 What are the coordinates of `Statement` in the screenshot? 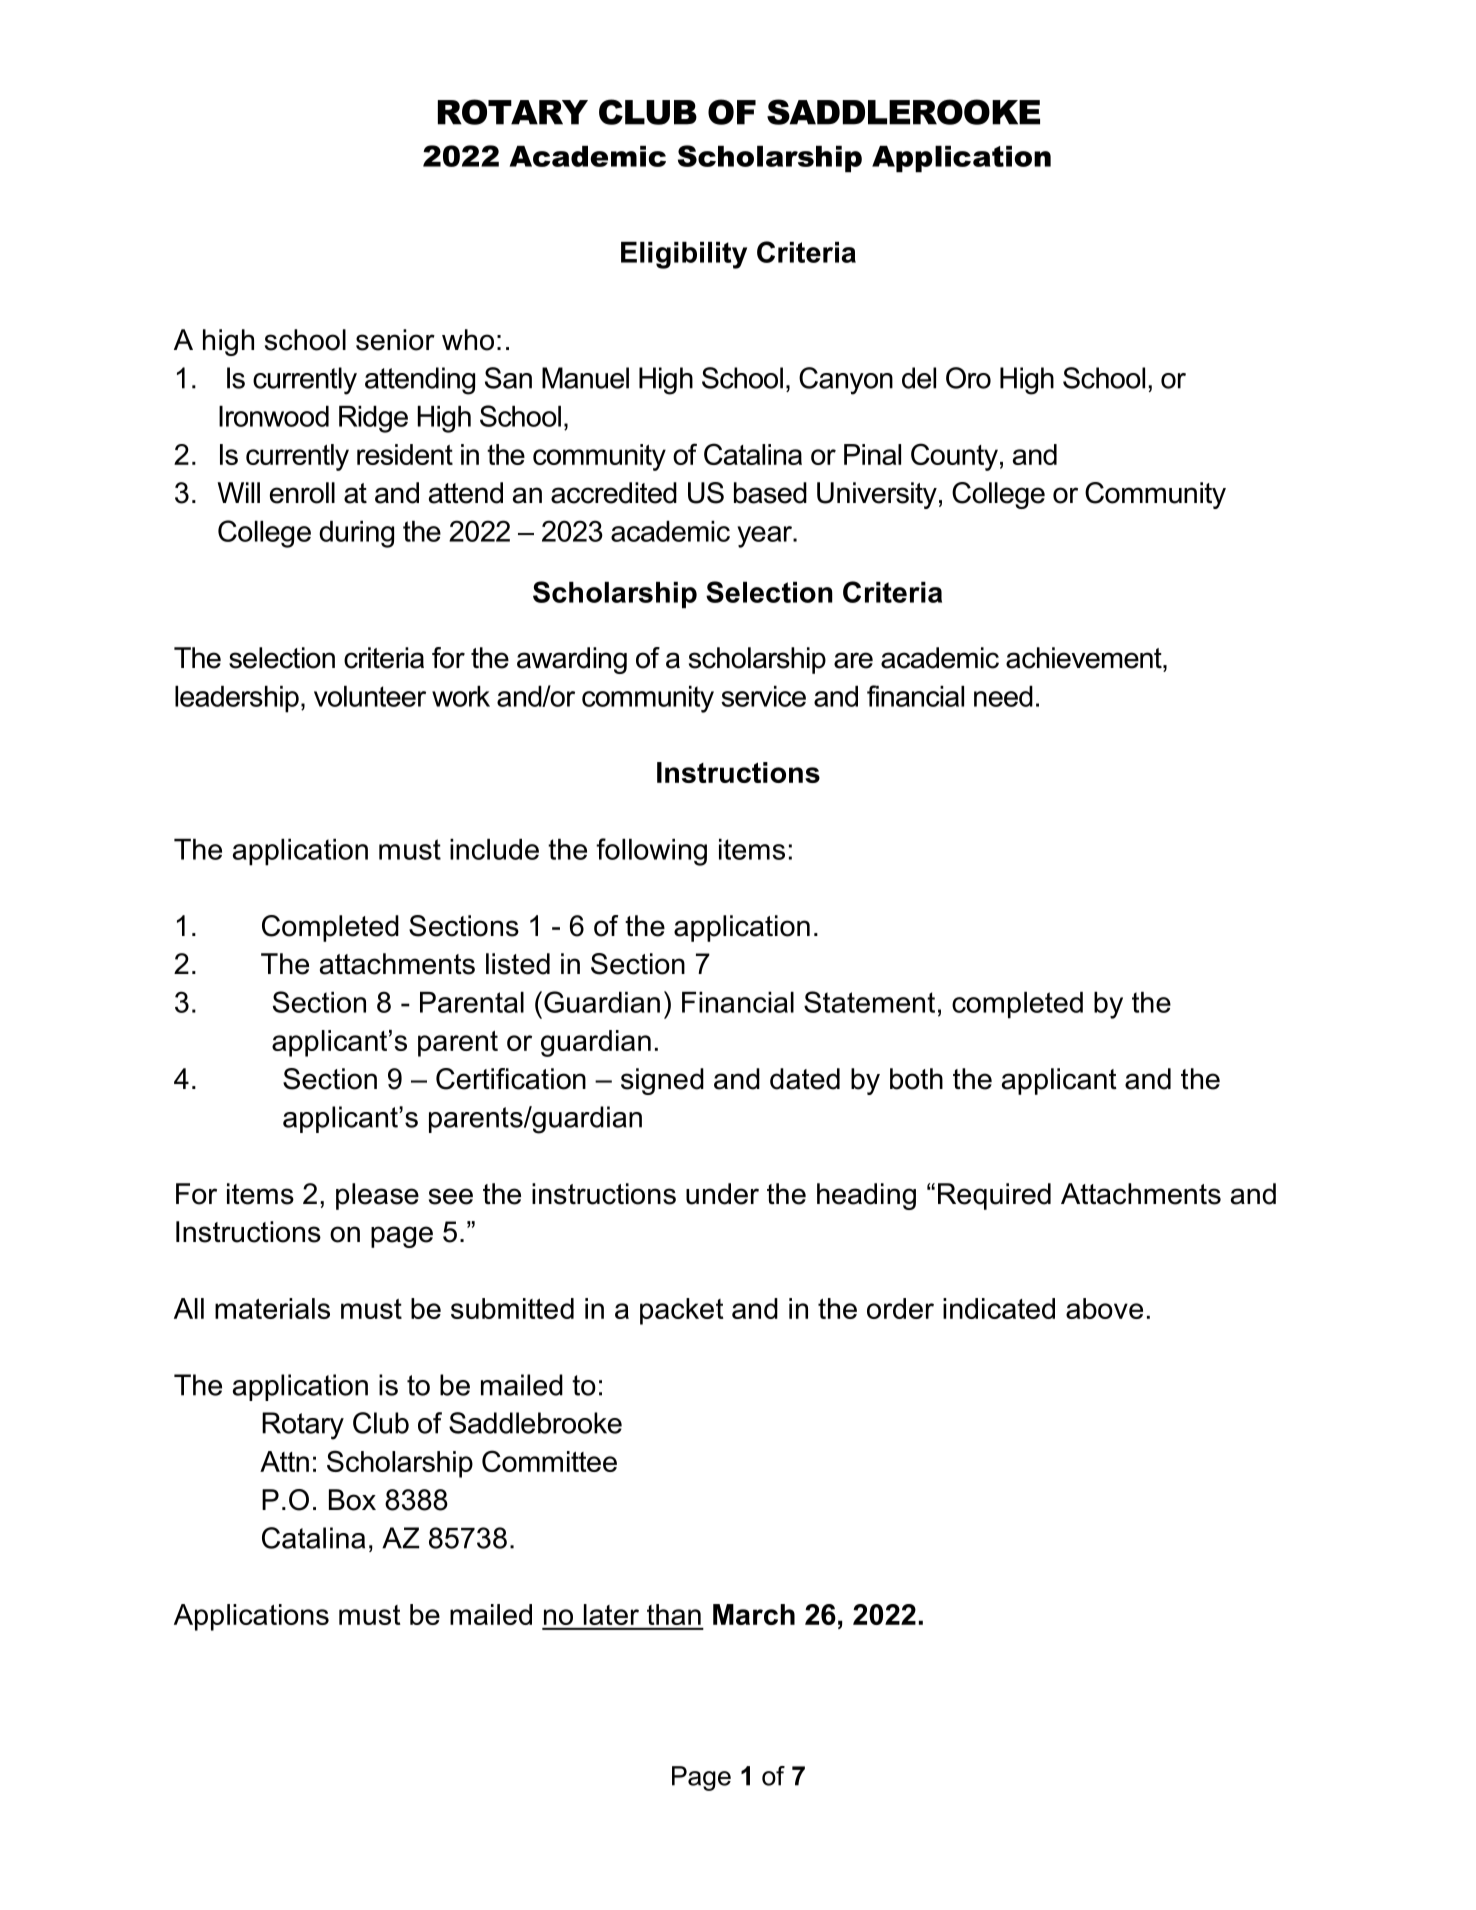 It's located at (869, 1002).
